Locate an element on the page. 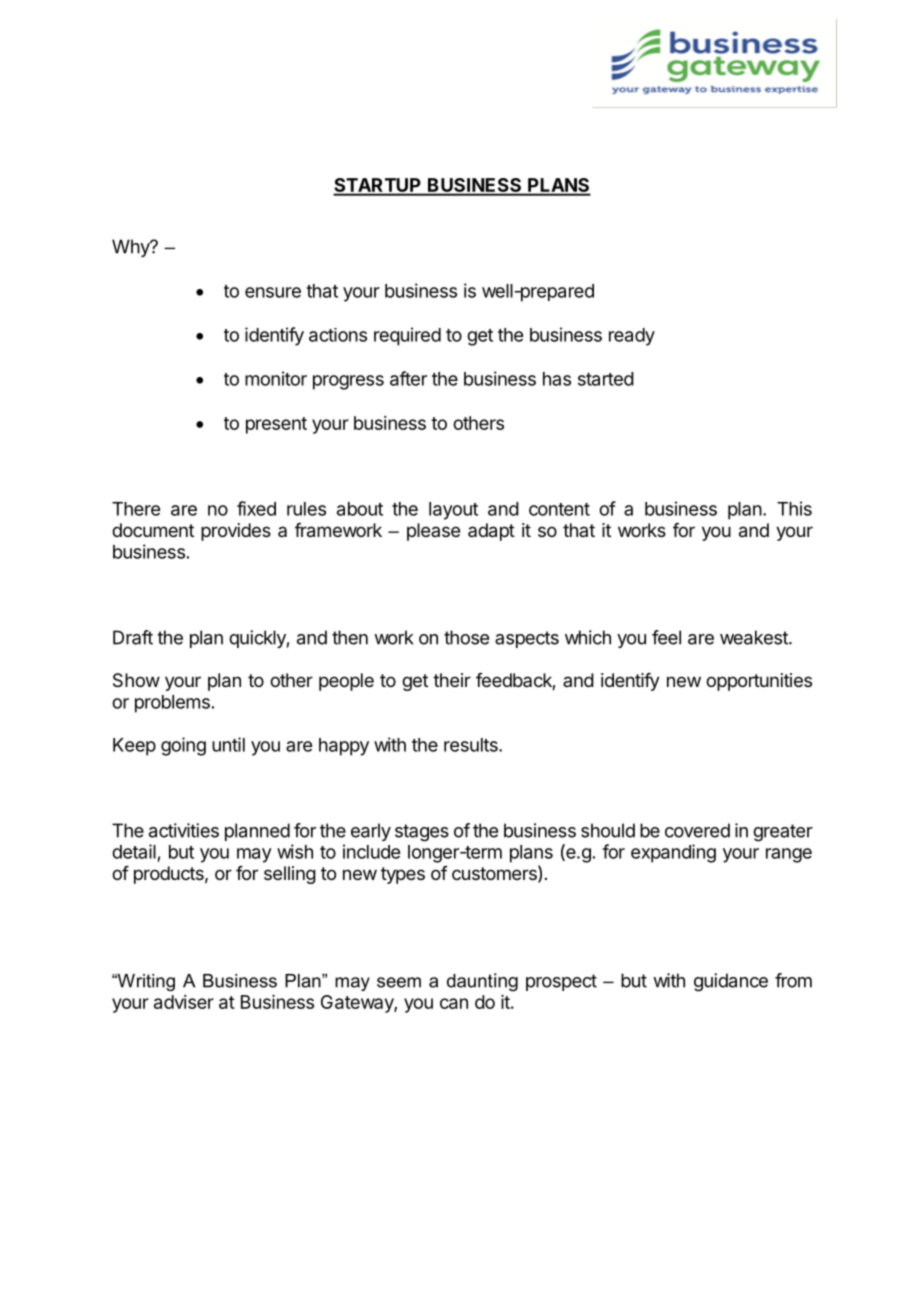  those is located at coordinates (466, 637).
